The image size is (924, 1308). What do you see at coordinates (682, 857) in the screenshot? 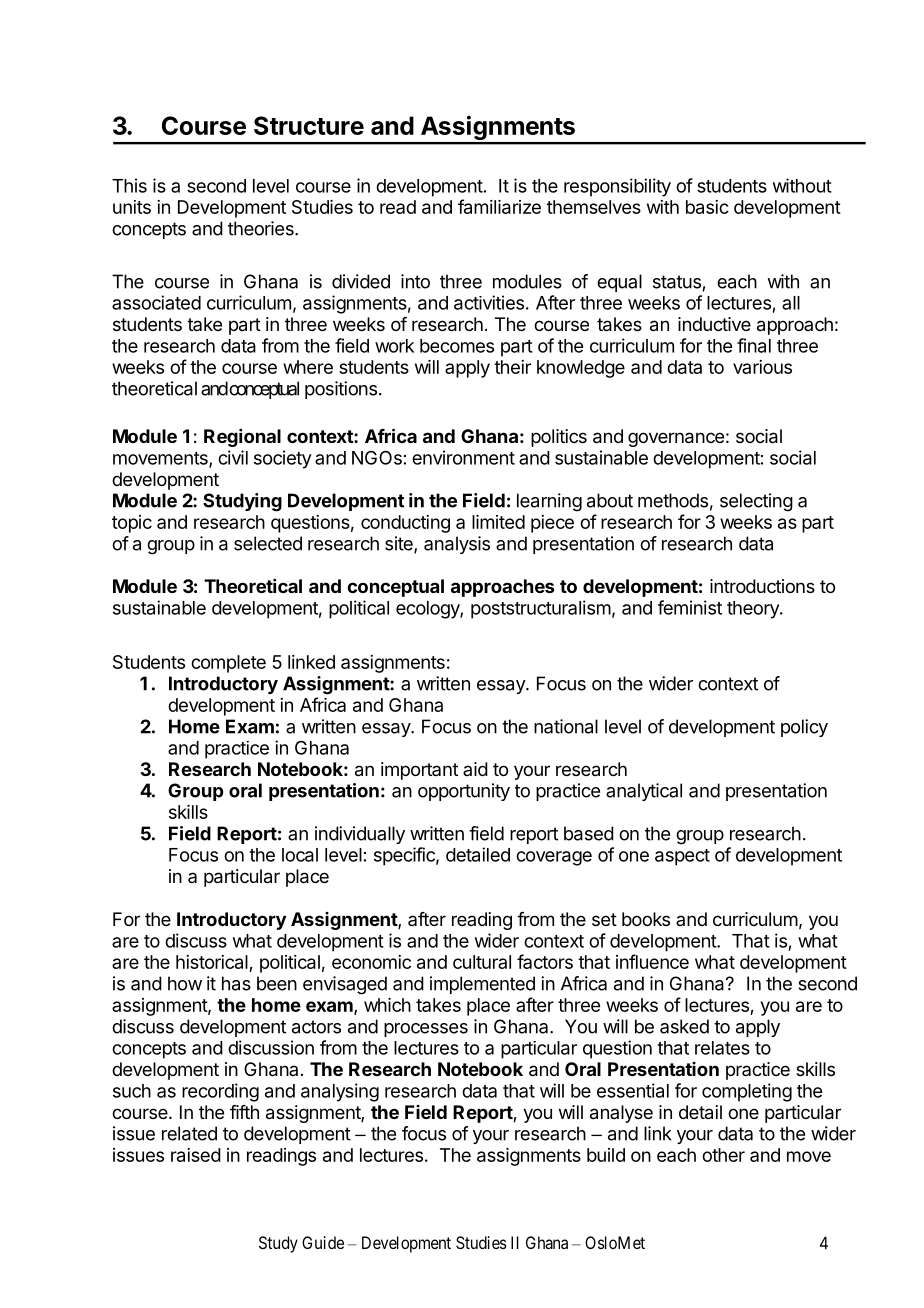
I see `aspect` at bounding box center [682, 857].
